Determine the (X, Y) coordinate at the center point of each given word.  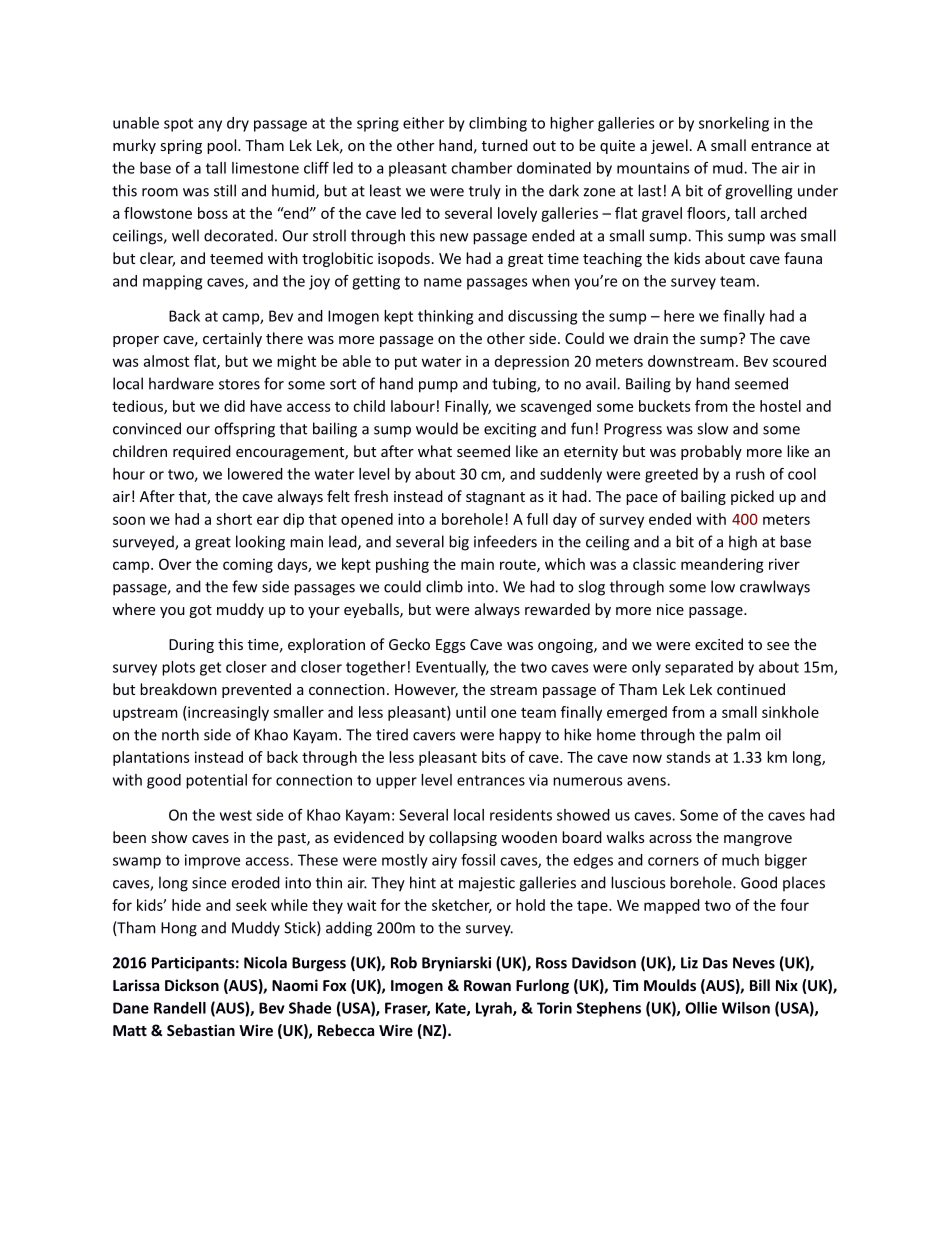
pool (223, 146)
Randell (180, 1008)
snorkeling (734, 124)
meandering (722, 565)
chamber (481, 168)
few (244, 586)
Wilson (746, 1008)
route (519, 565)
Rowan (487, 985)
